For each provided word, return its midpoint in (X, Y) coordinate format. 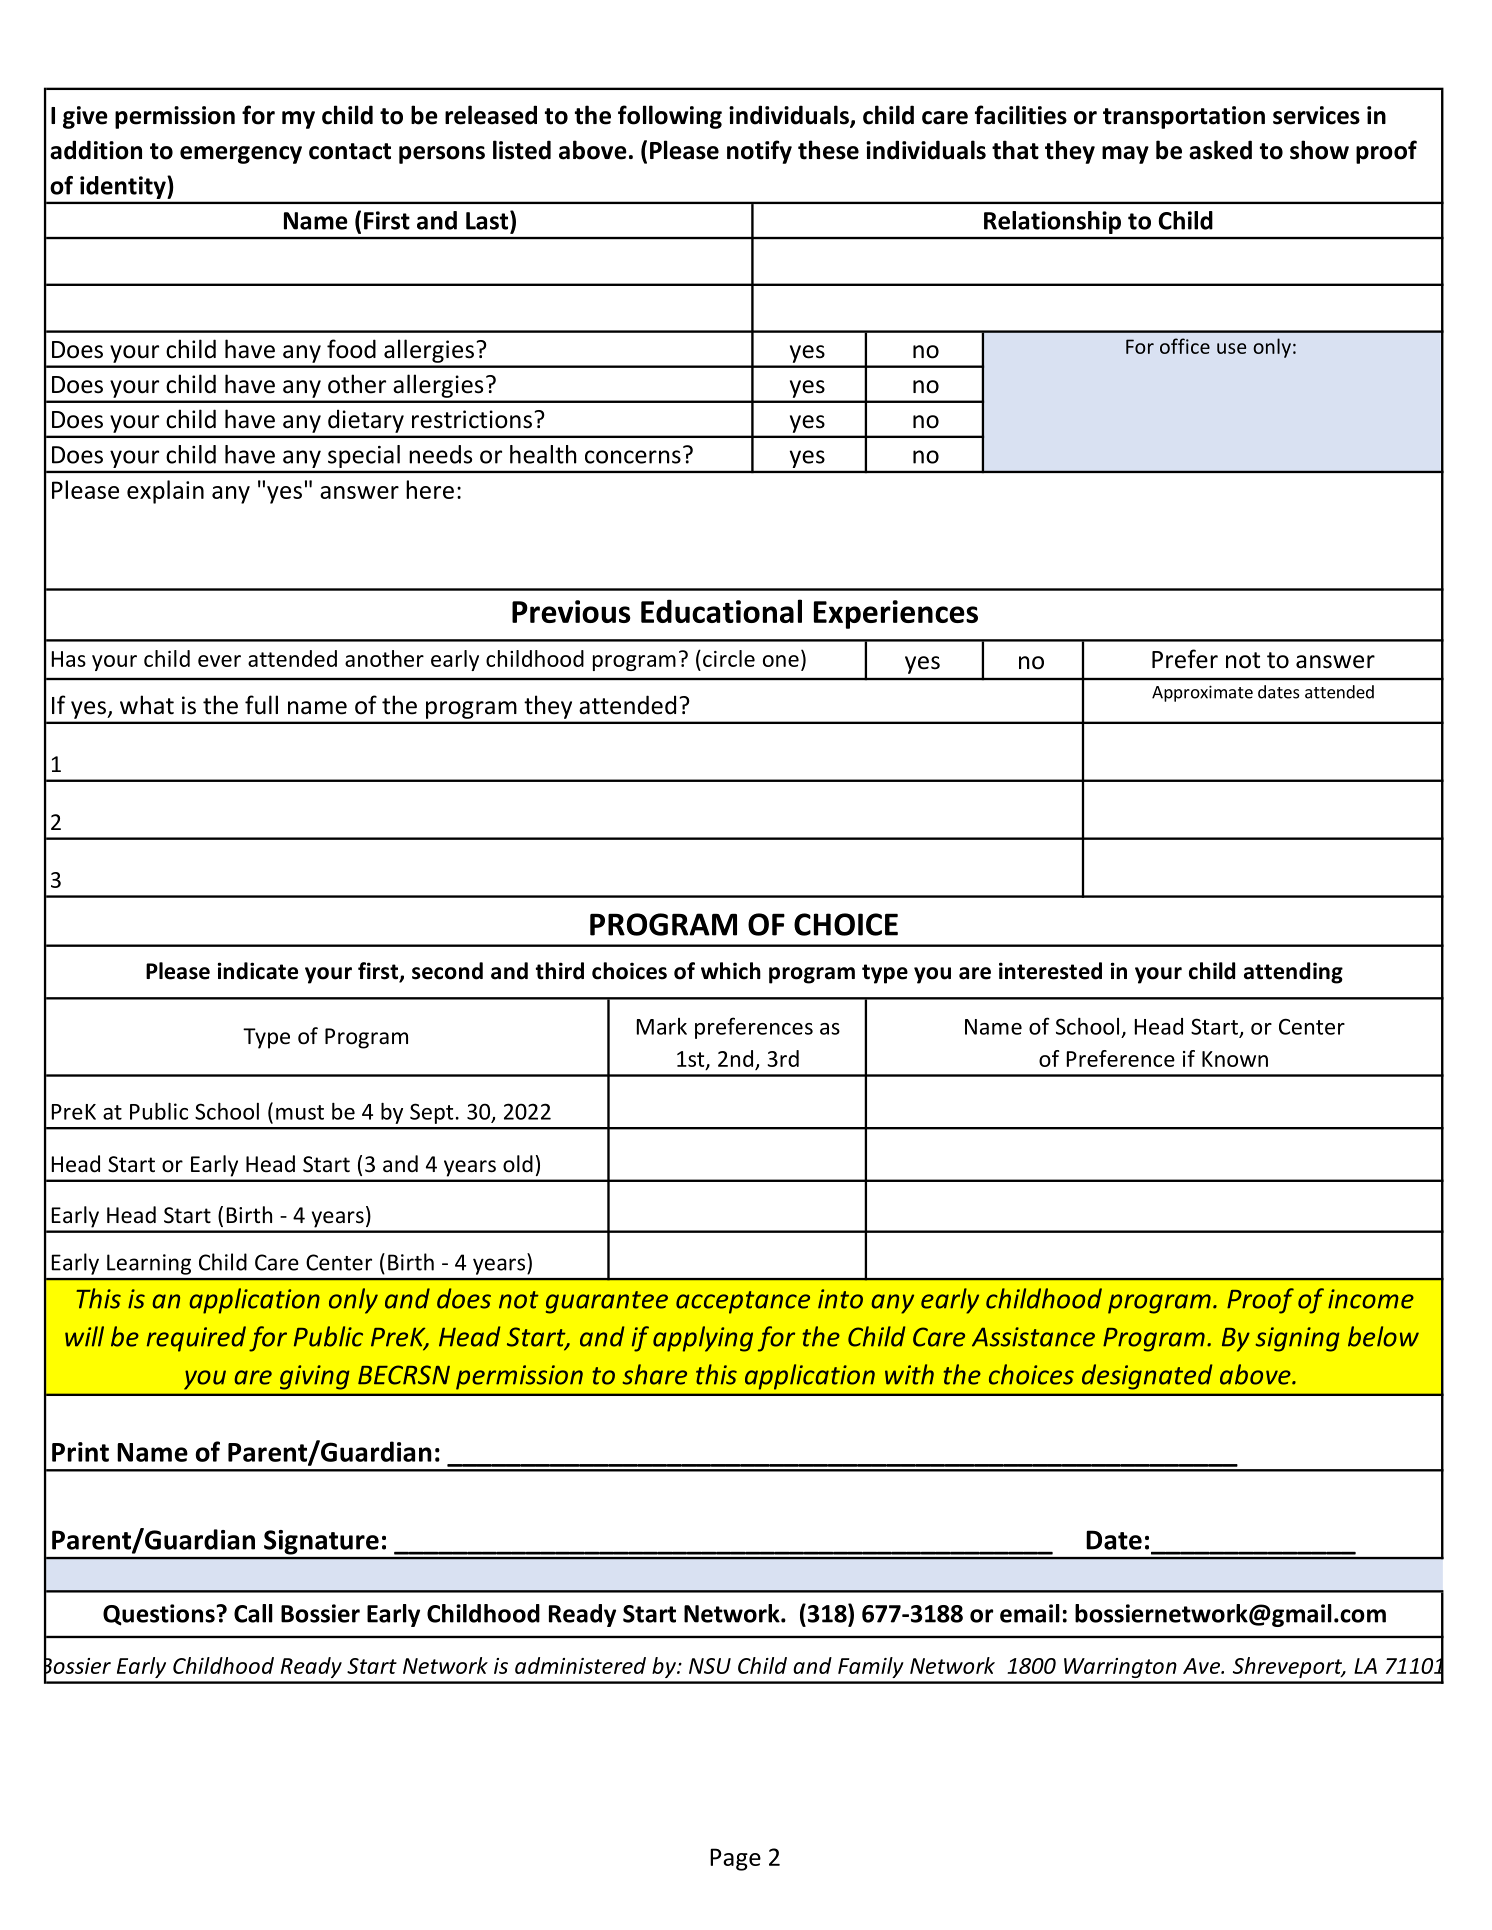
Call (253, 1613)
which (731, 971)
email (1030, 1613)
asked (1220, 150)
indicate (258, 971)
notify (759, 152)
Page (735, 1859)
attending (1293, 973)
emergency (241, 155)
